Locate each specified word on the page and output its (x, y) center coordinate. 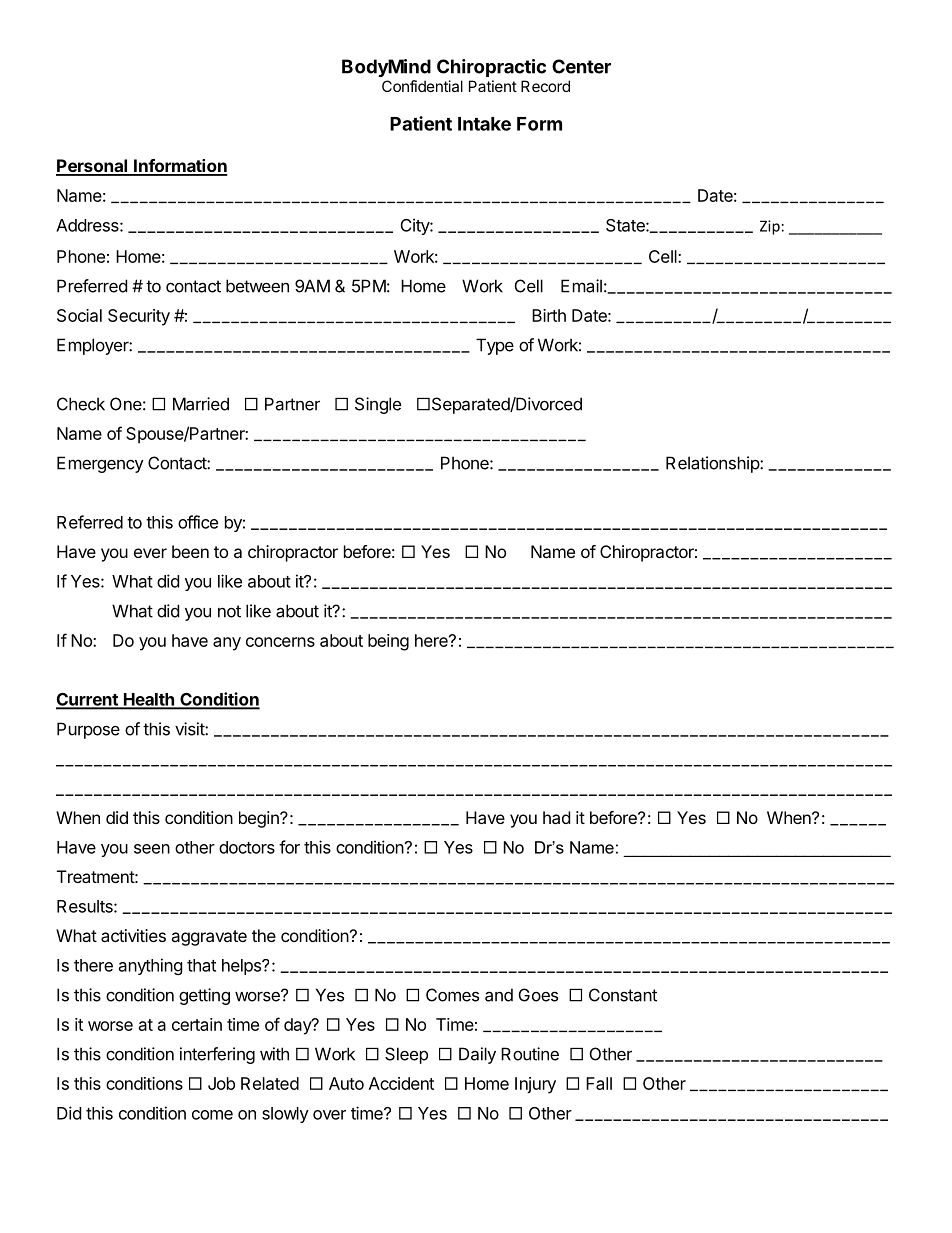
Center (581, 66)
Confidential (422, 86)
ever (150, 553)
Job (221, 1083)
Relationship (713, 464)
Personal (93, 167)
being (388, 642)
